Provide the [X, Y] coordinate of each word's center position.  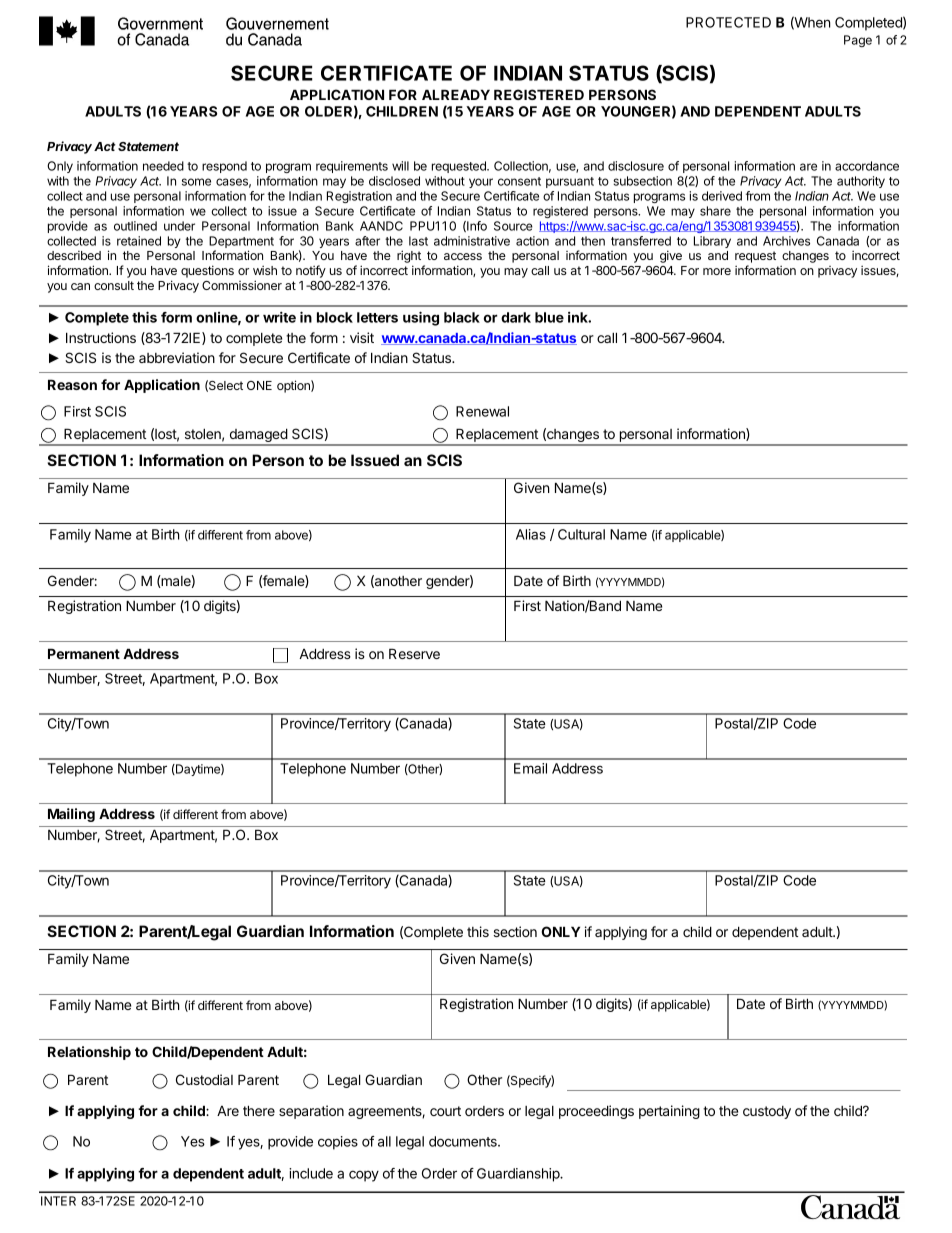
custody [767, 1112]
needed [163, 166]
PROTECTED [728, 22]
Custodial [204, 1079]
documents [464, 1141]
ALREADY [456, 94]
